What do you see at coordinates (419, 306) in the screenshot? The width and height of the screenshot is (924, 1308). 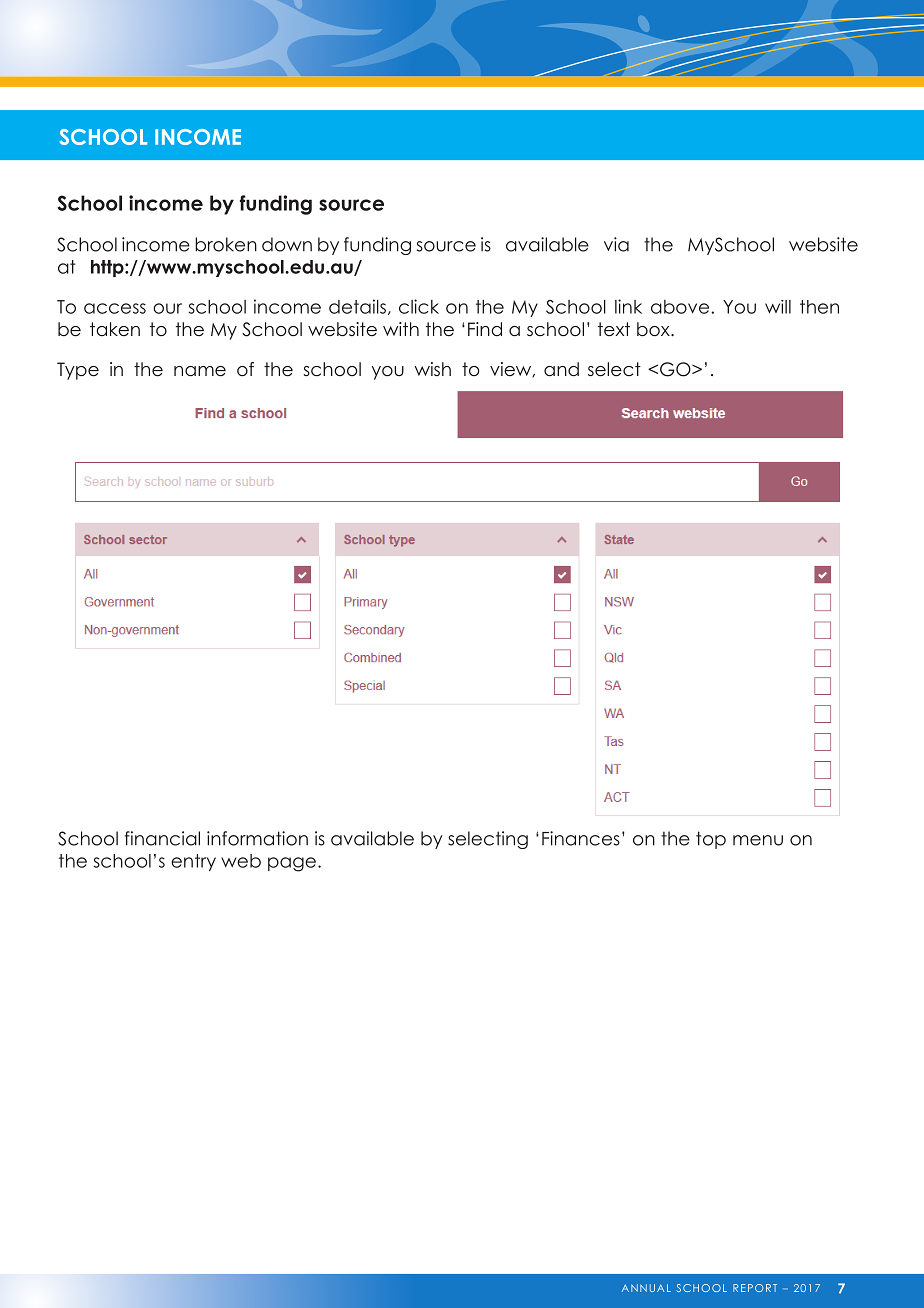 I see `click` at bounding box center [419, 306].
